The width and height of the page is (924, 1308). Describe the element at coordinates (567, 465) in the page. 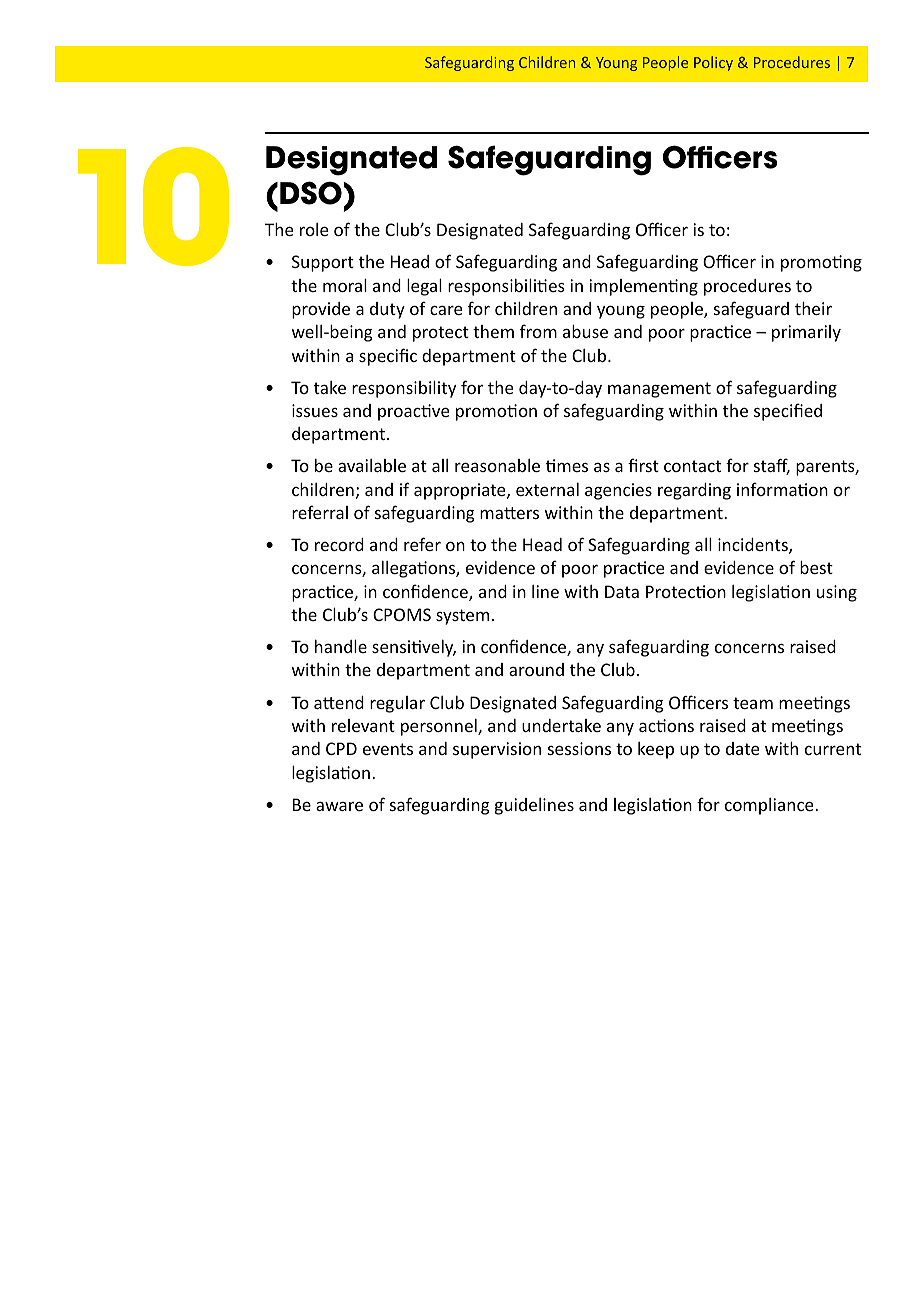

I see `times` at that location.
